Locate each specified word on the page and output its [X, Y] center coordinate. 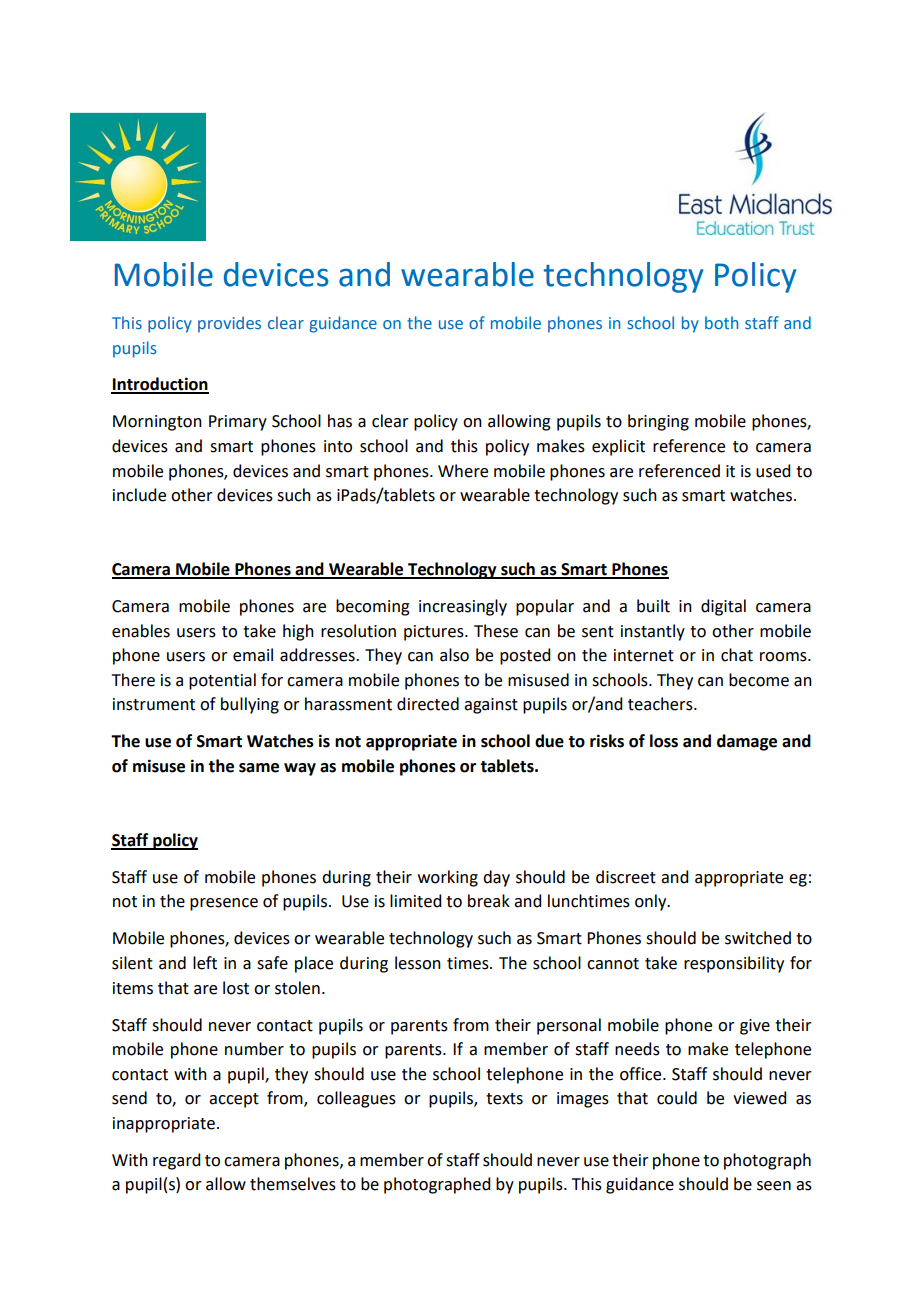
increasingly [463, 607]
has [340, 421]
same [259, 768]
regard [176, 1161]
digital [723, 607]
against [491, 706]
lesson [418, 963]
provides [229, 324]
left [205, 963]
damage [747, 742]
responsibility [734, 964]
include [139, 495]
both [721, 322]
